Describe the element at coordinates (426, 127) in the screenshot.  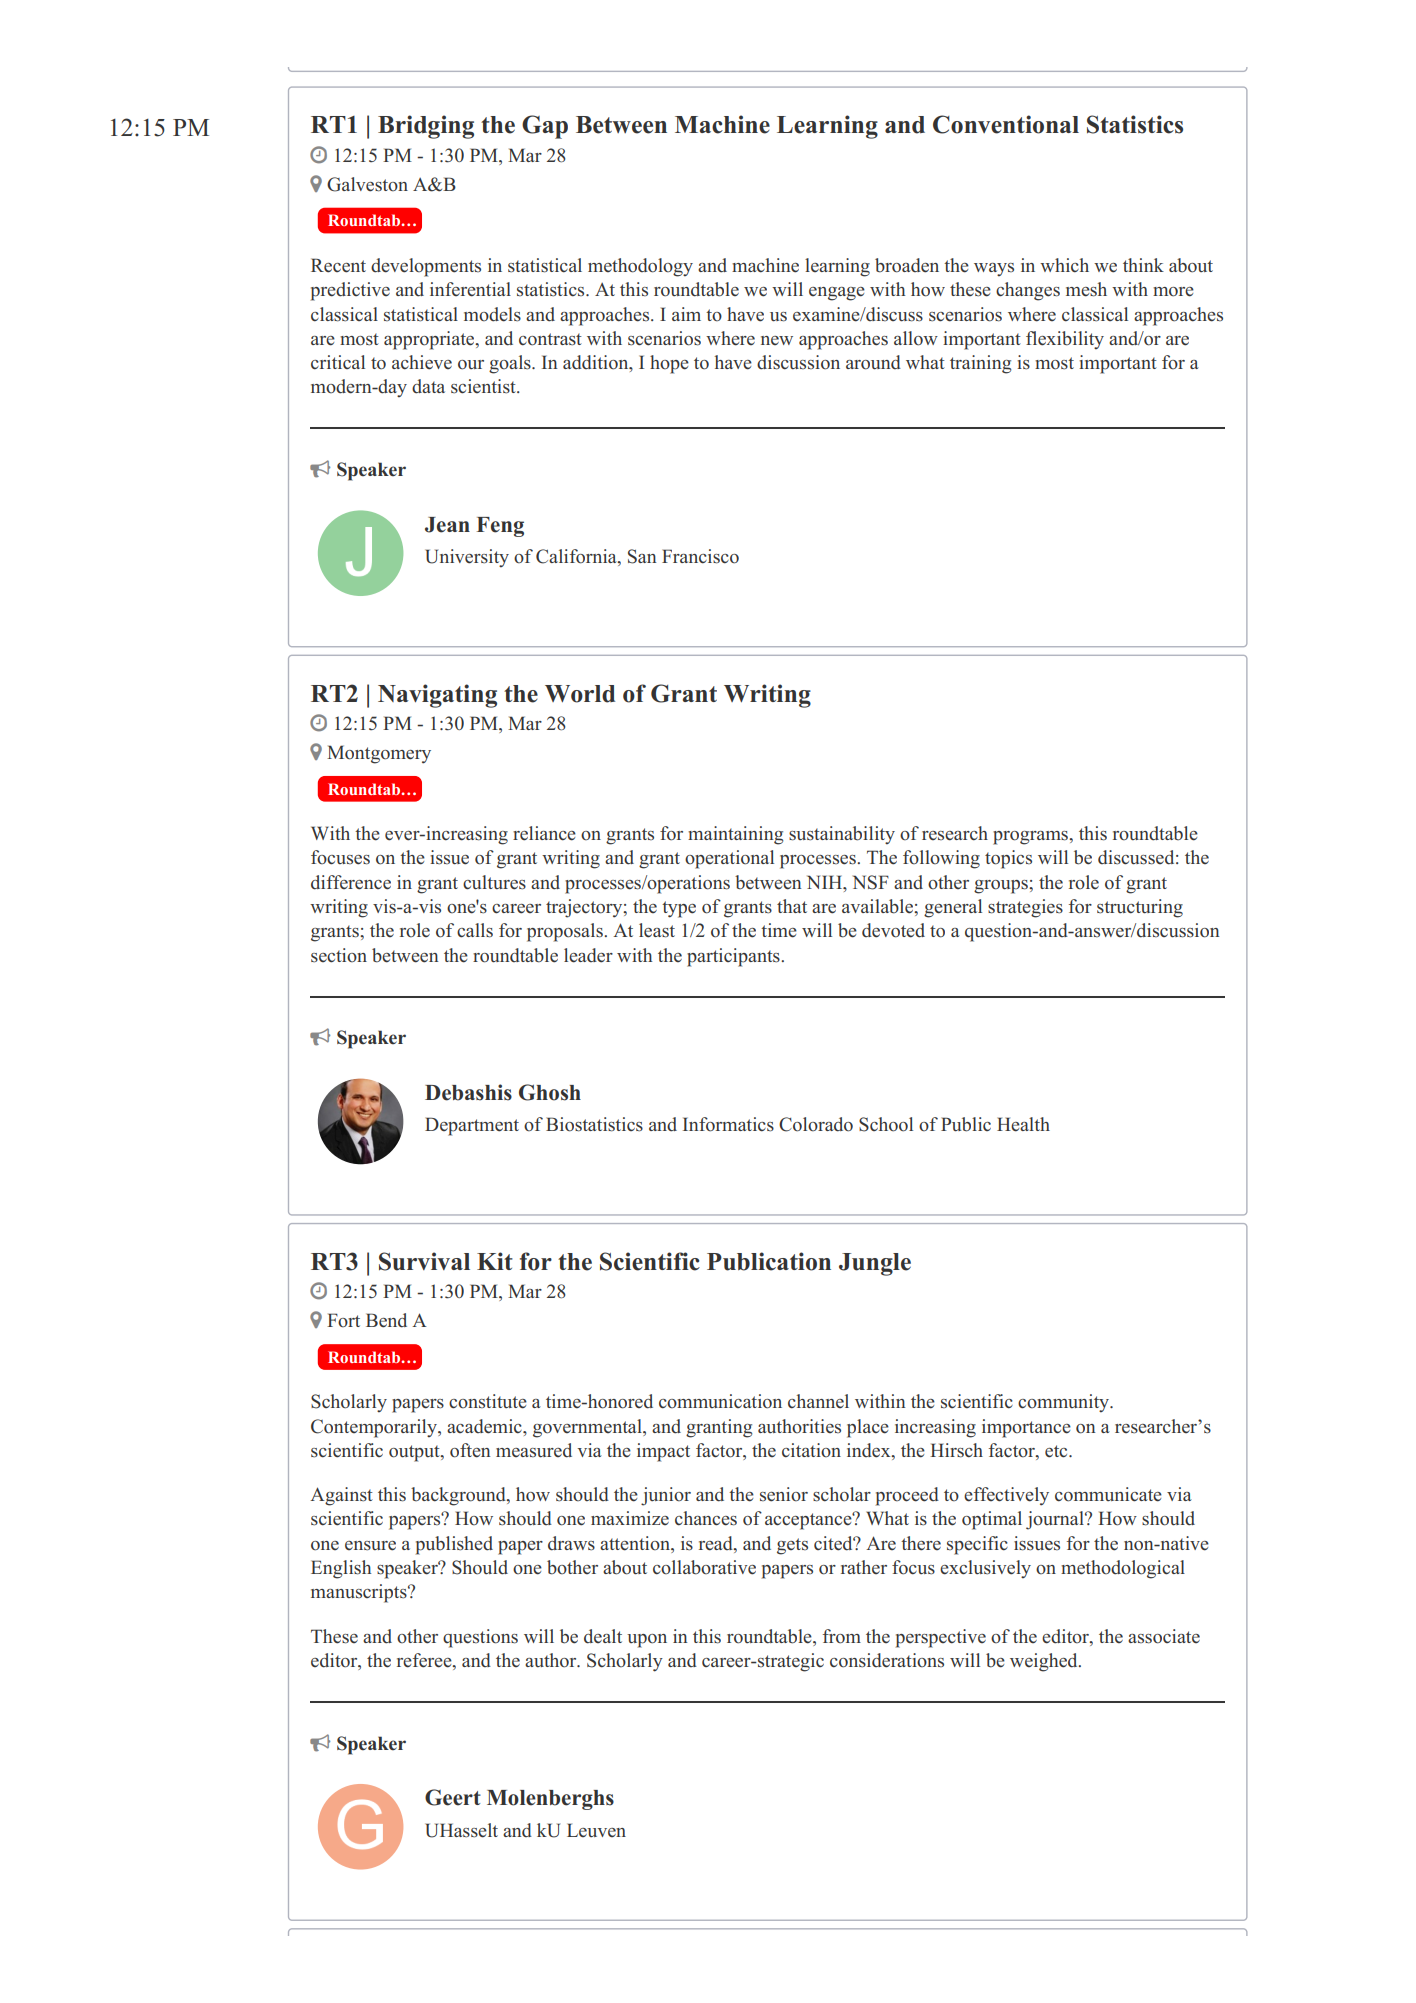
I see `Bridging` at that location.
